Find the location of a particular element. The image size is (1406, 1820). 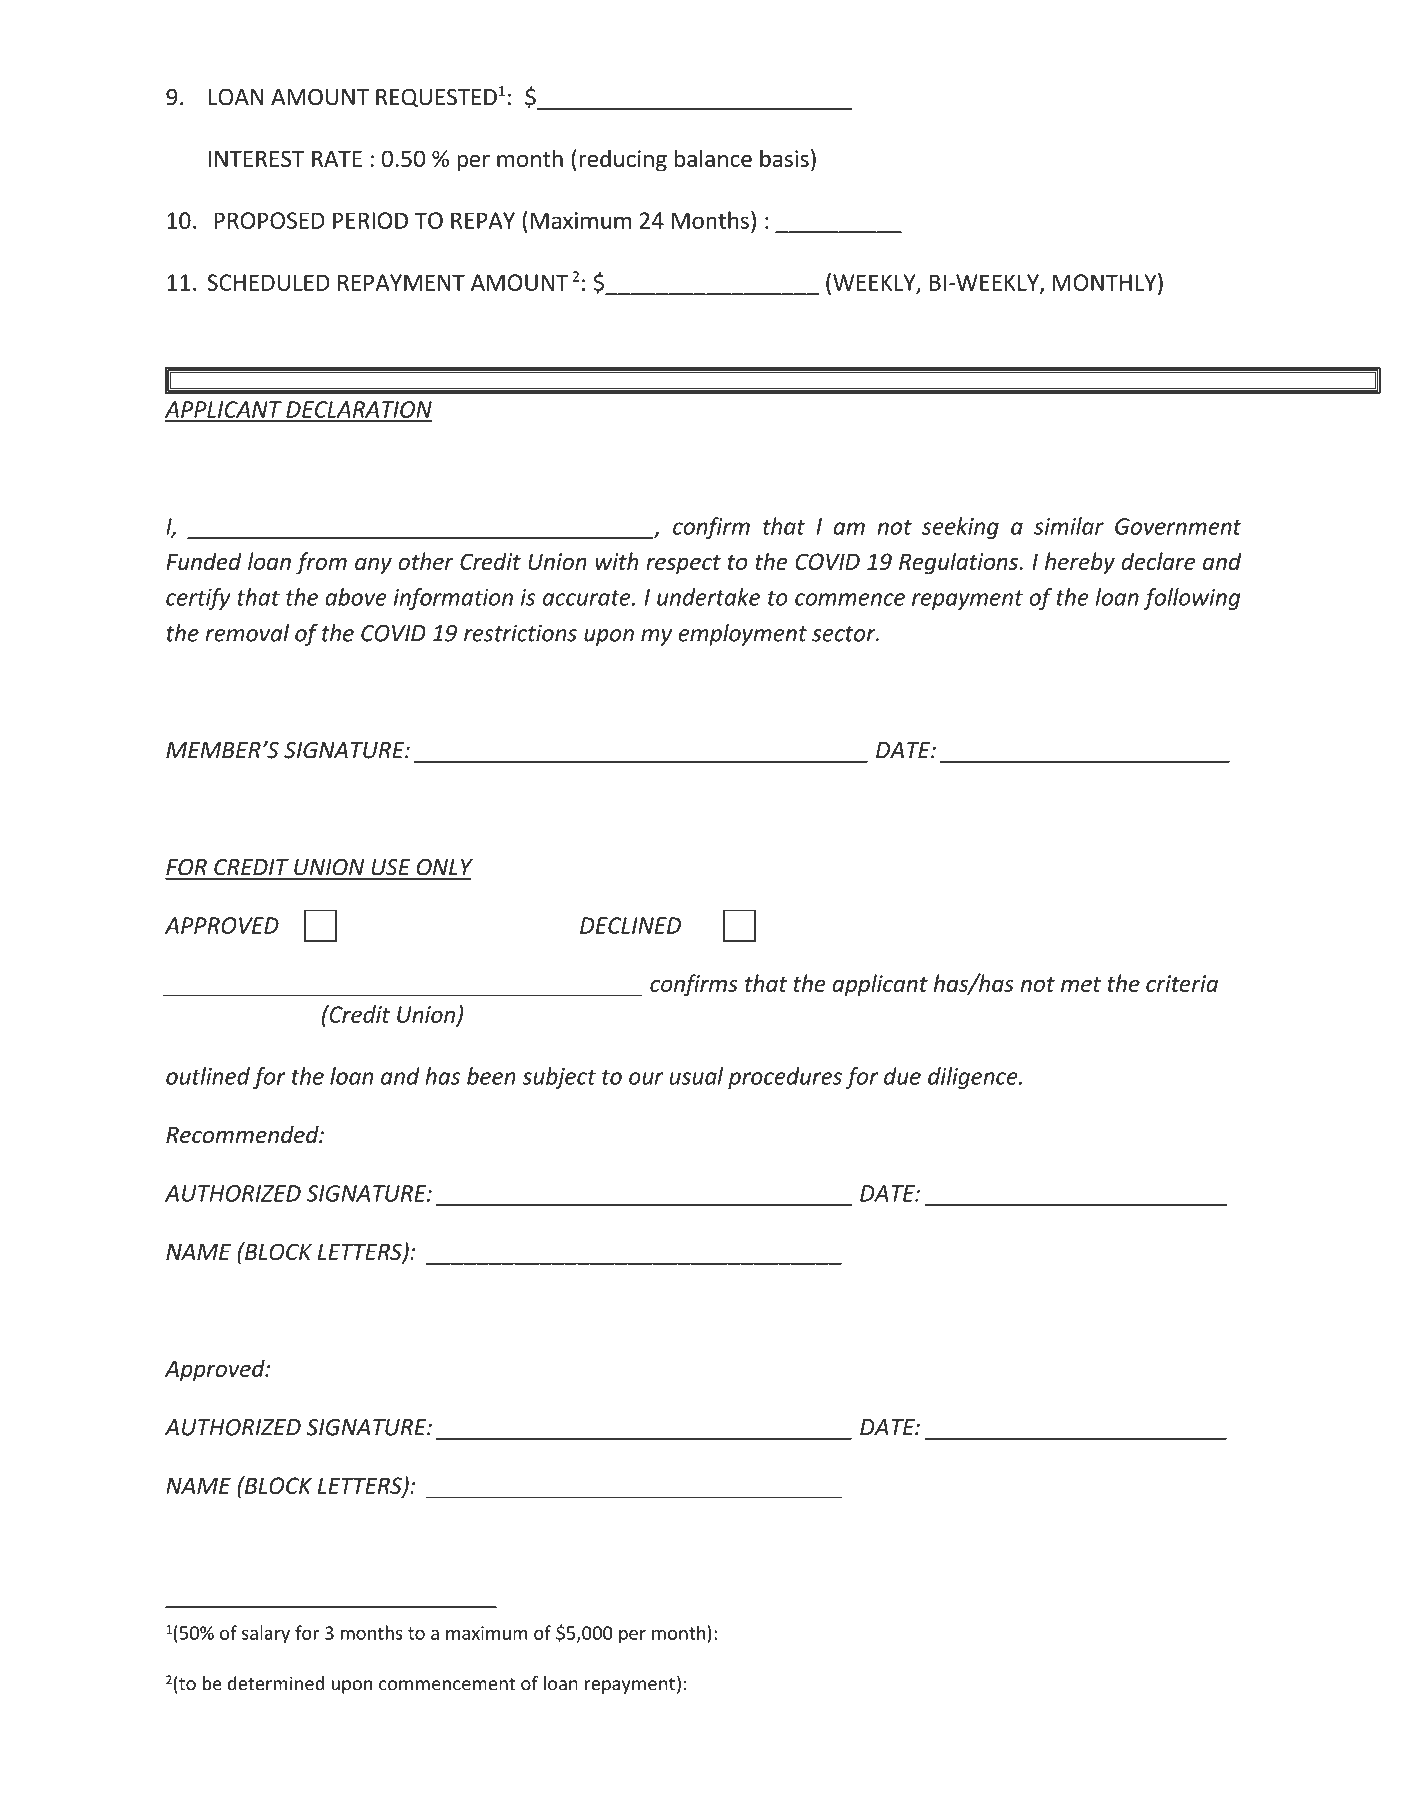

outlined is located at coordinates (208, 1076).
